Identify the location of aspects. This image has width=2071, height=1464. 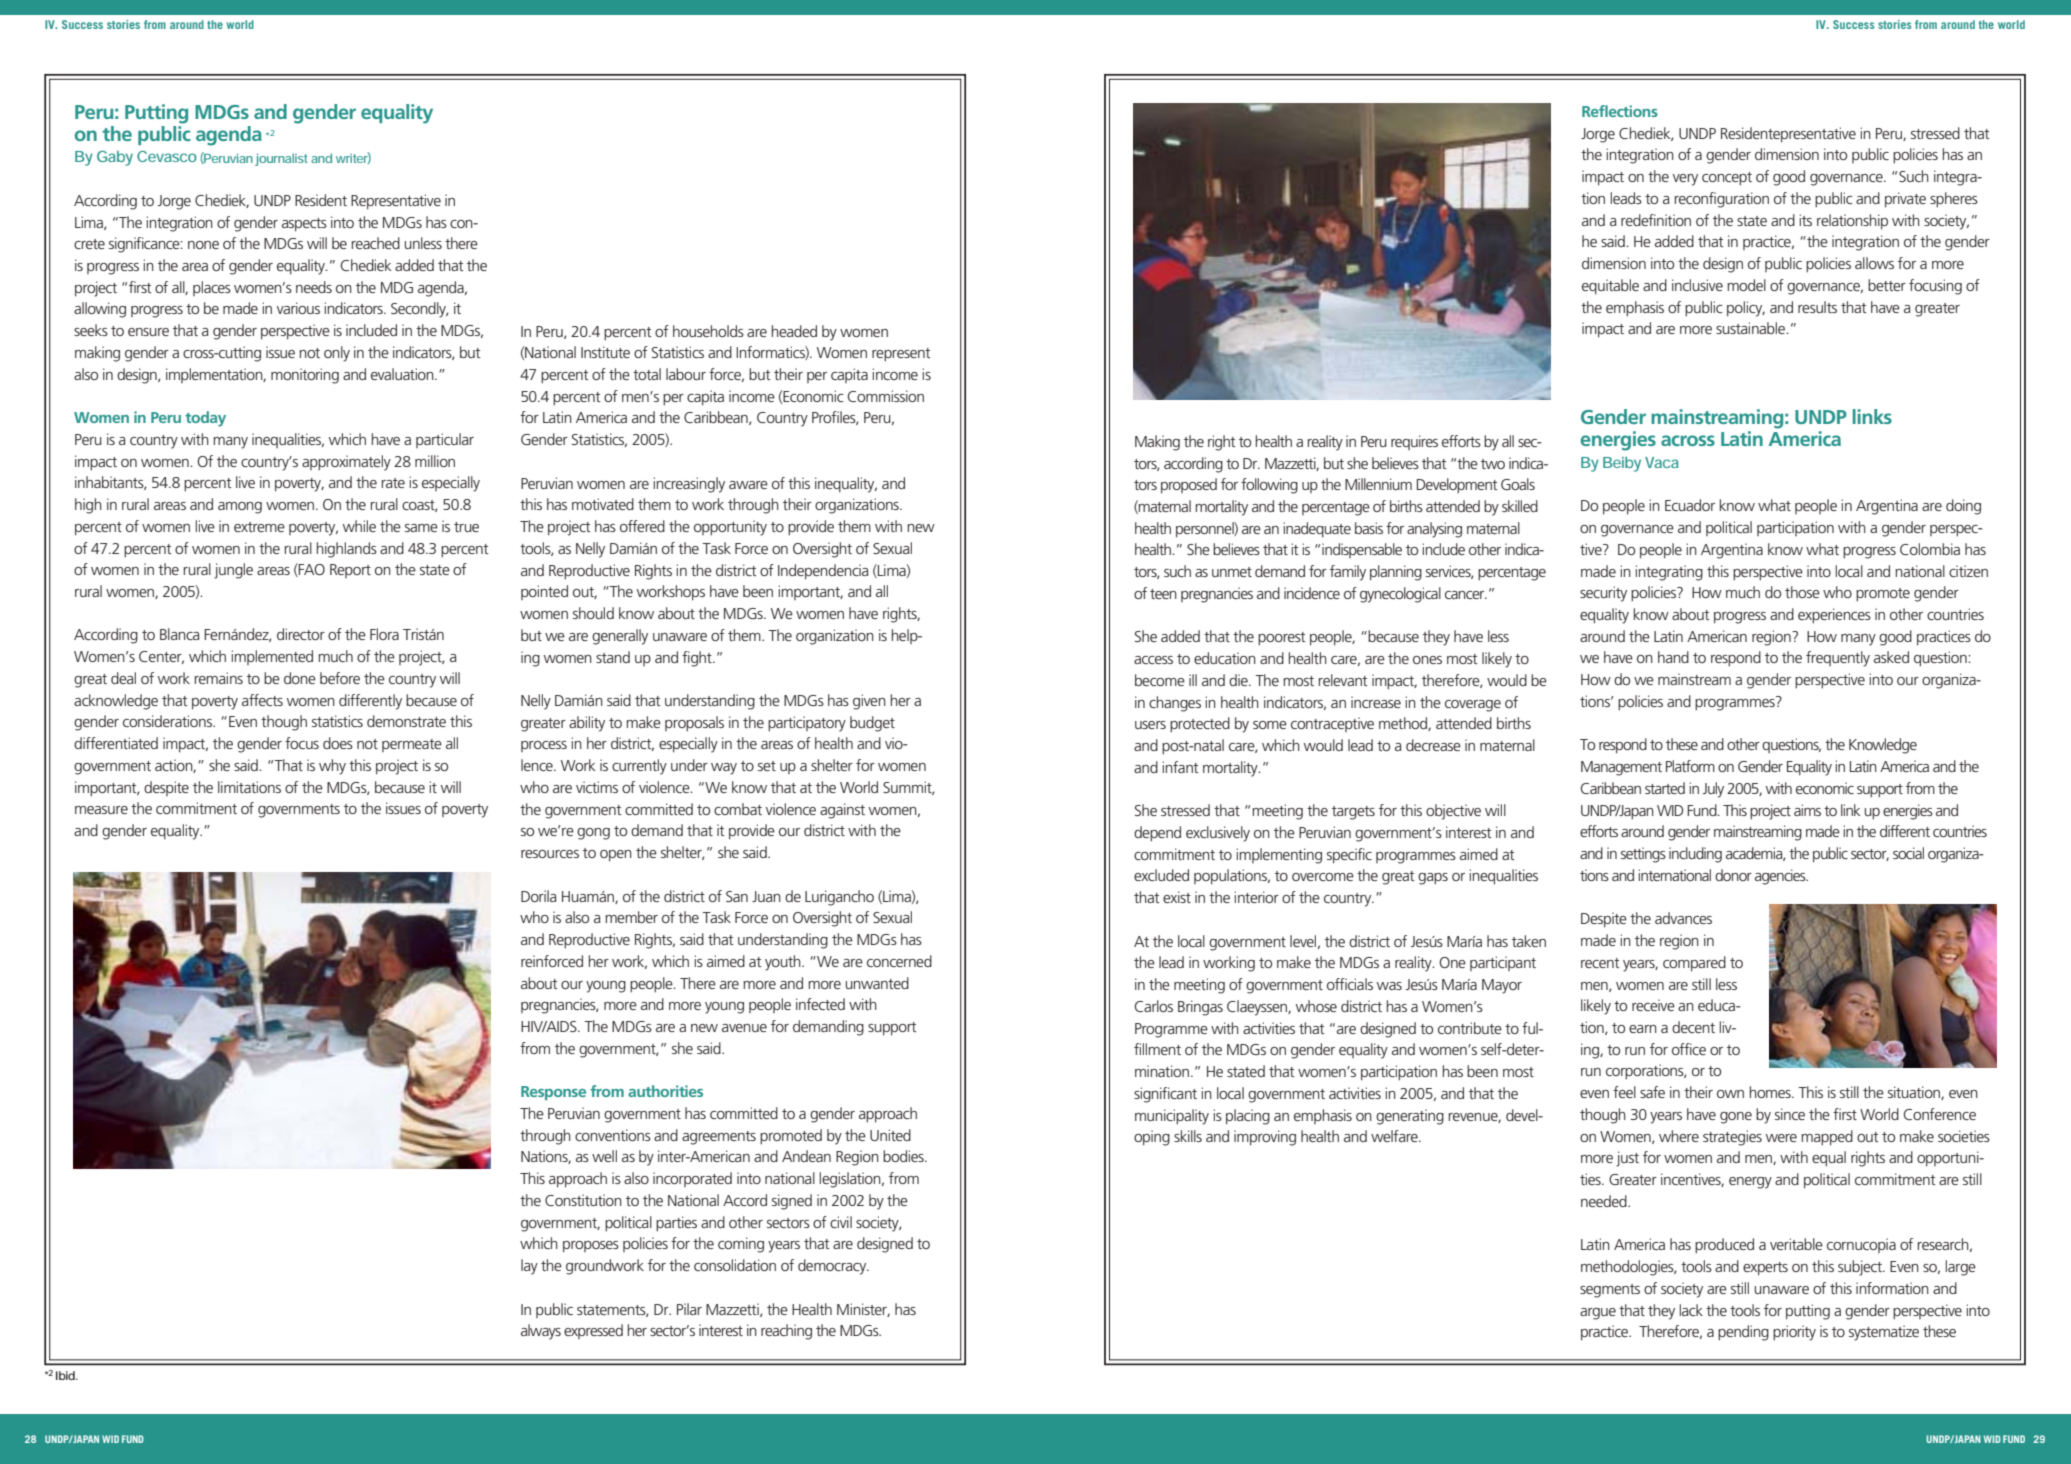
(304, 225).
